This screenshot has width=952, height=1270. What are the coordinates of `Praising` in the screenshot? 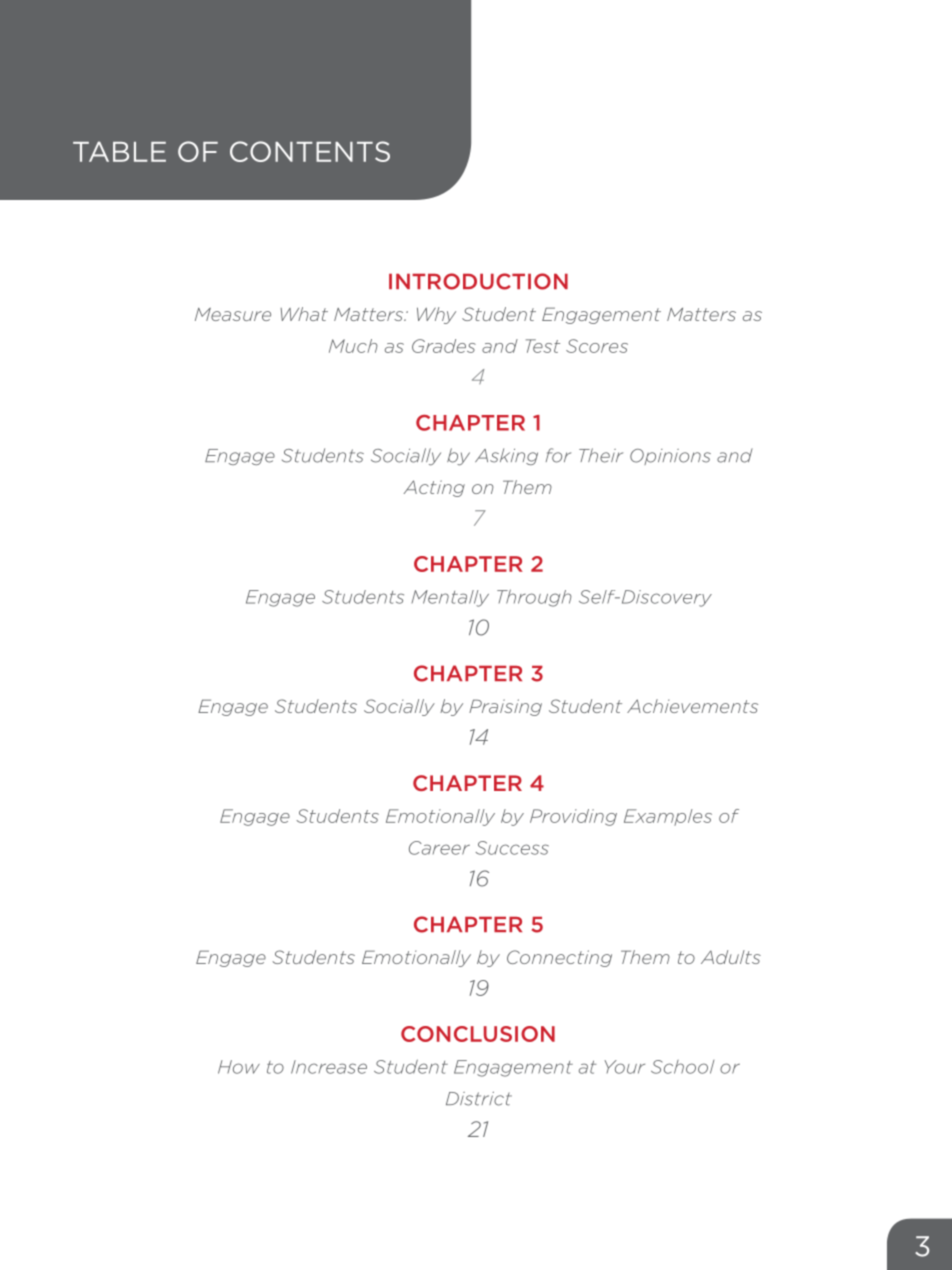 It's located at (505, 707).
